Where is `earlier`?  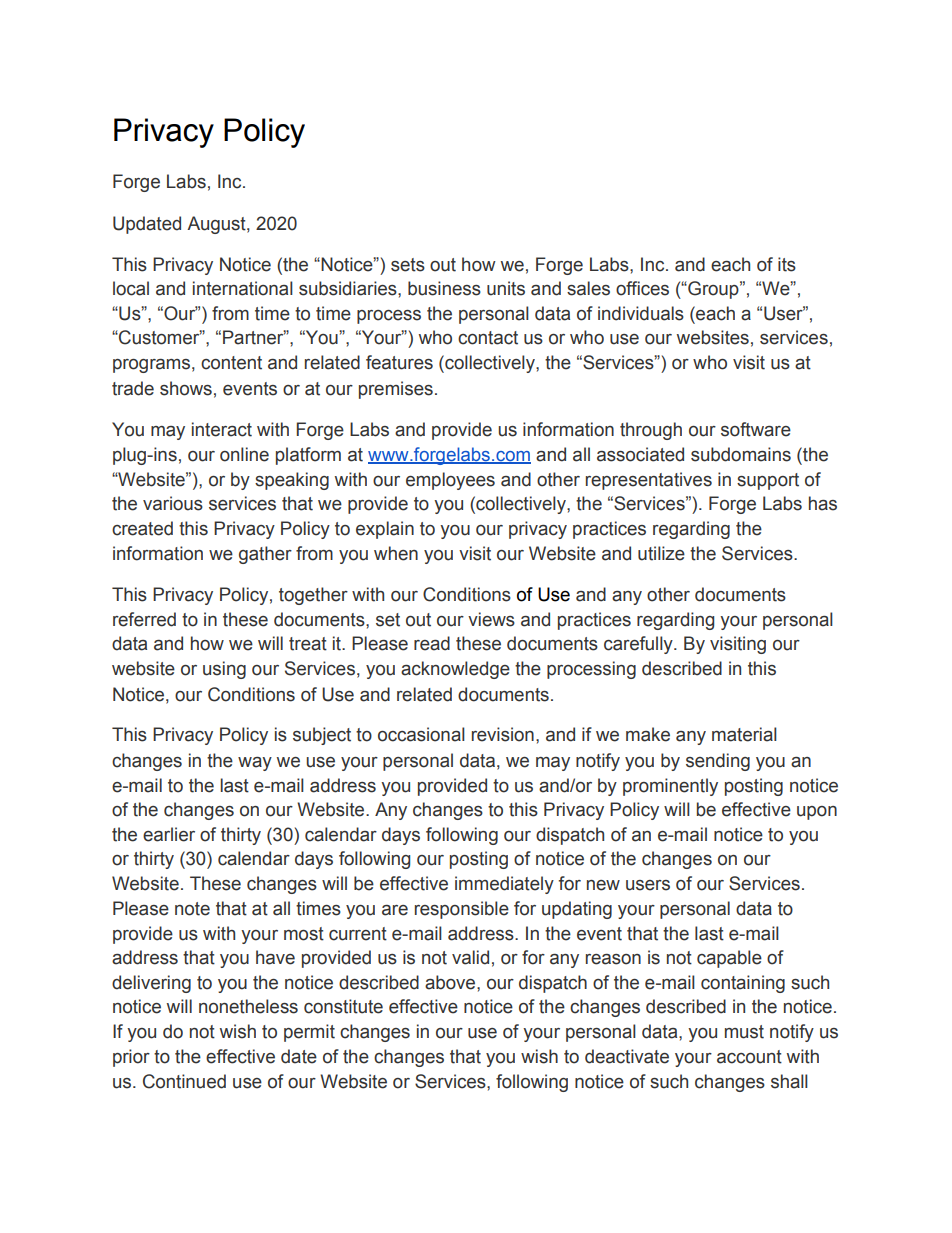 earlier is located at coordinates (169, 834).
